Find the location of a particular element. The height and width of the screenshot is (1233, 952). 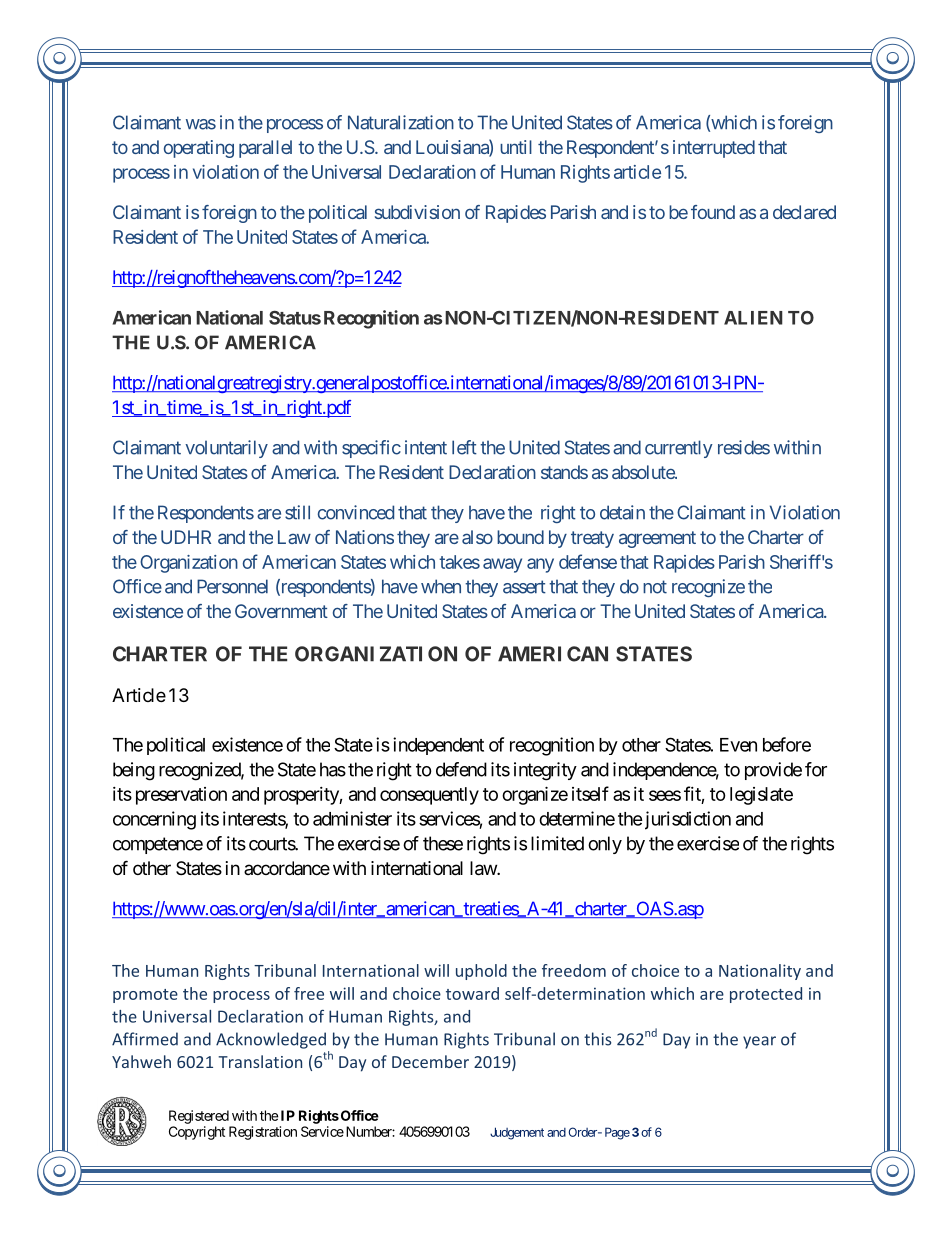

when is located at coordinates (441, 586).
